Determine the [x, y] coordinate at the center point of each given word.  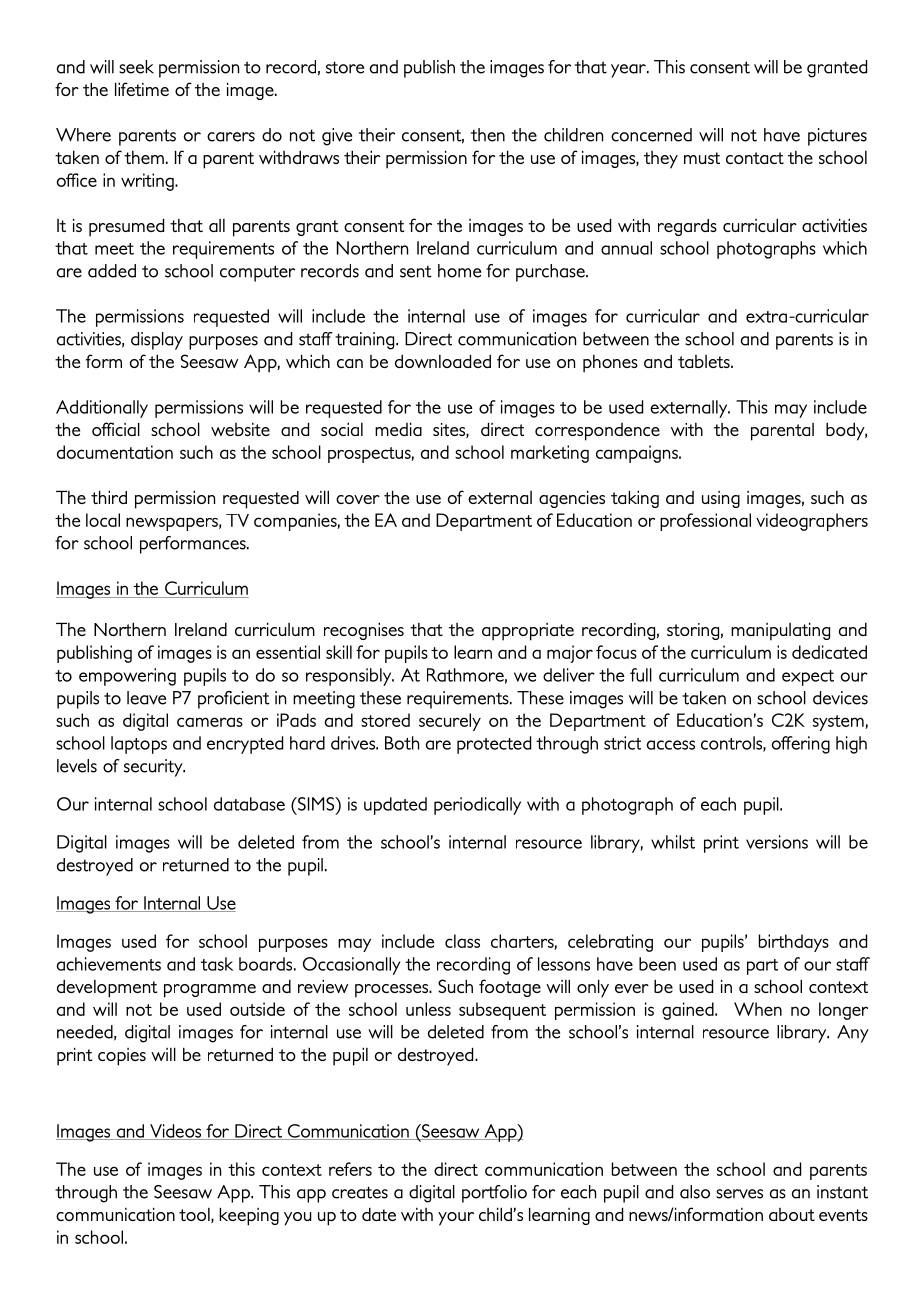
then [488, 135]
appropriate [528, 632]
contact [755, 158]
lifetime [142, 89]
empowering [127, 677]
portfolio [494, 1194]
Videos [176, 1132]
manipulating [780, 631]
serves [739, 1194]
